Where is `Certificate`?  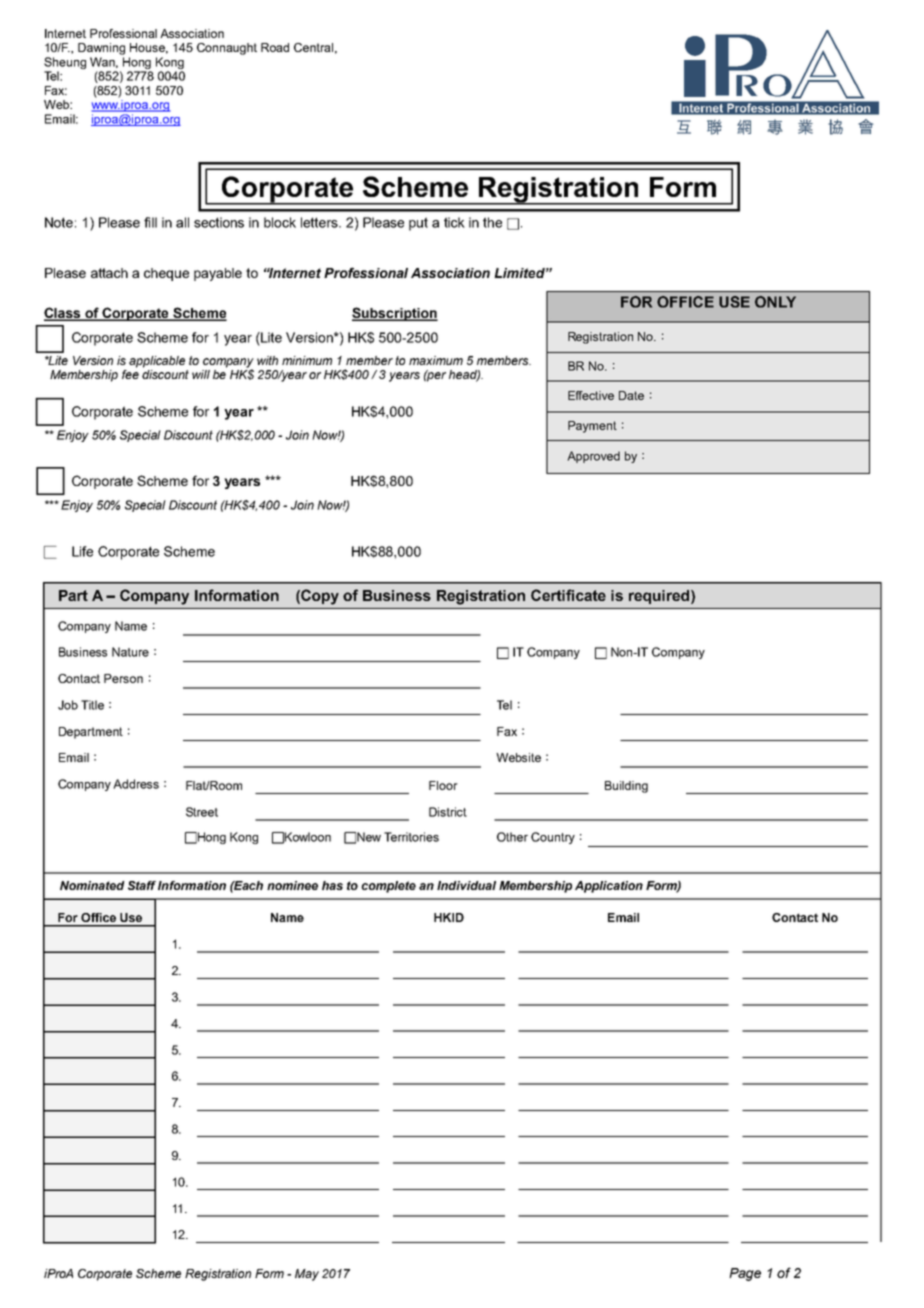
Certificate is located at coordinates (568, 595).
